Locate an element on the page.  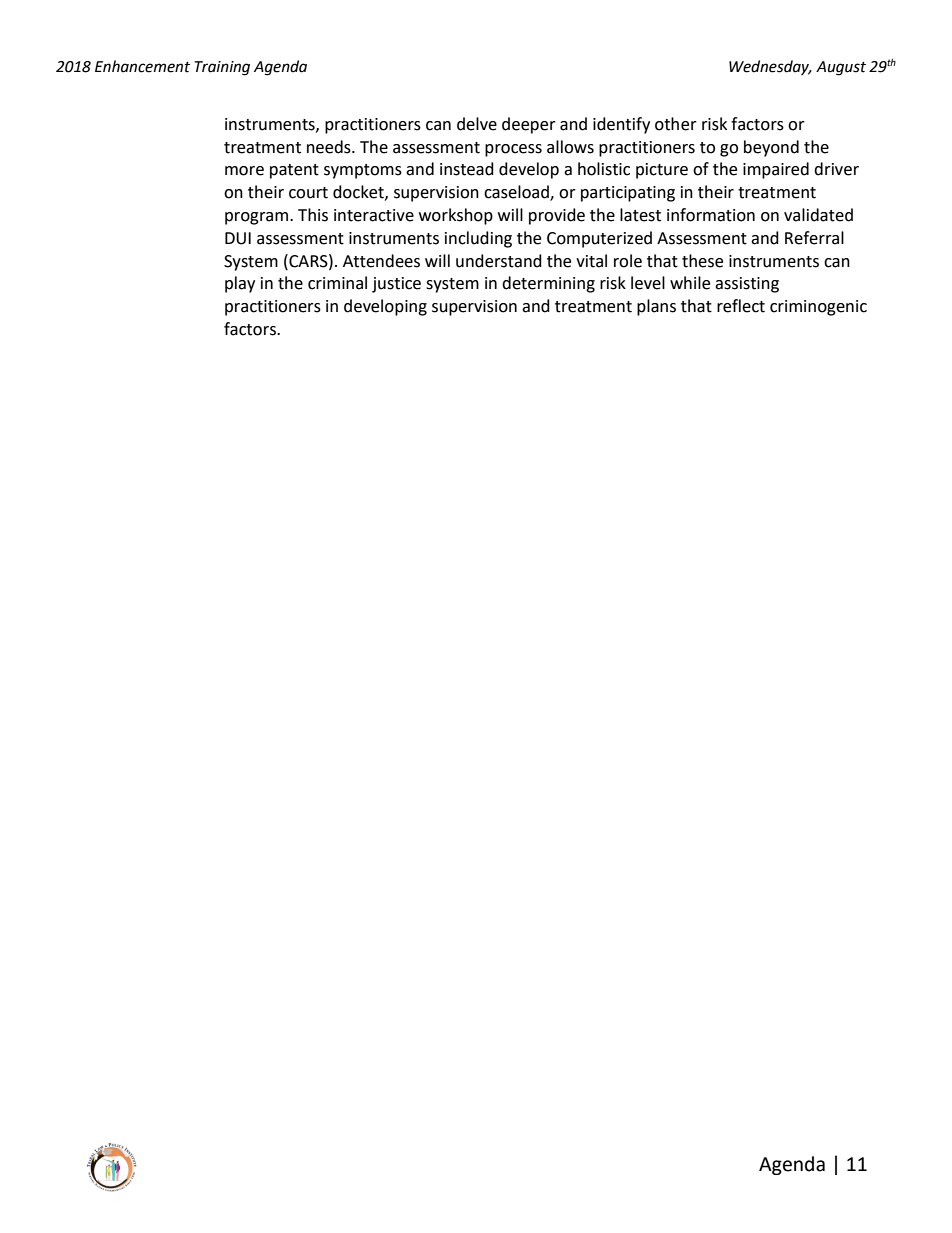
play is located at coordinates (240, 284).
